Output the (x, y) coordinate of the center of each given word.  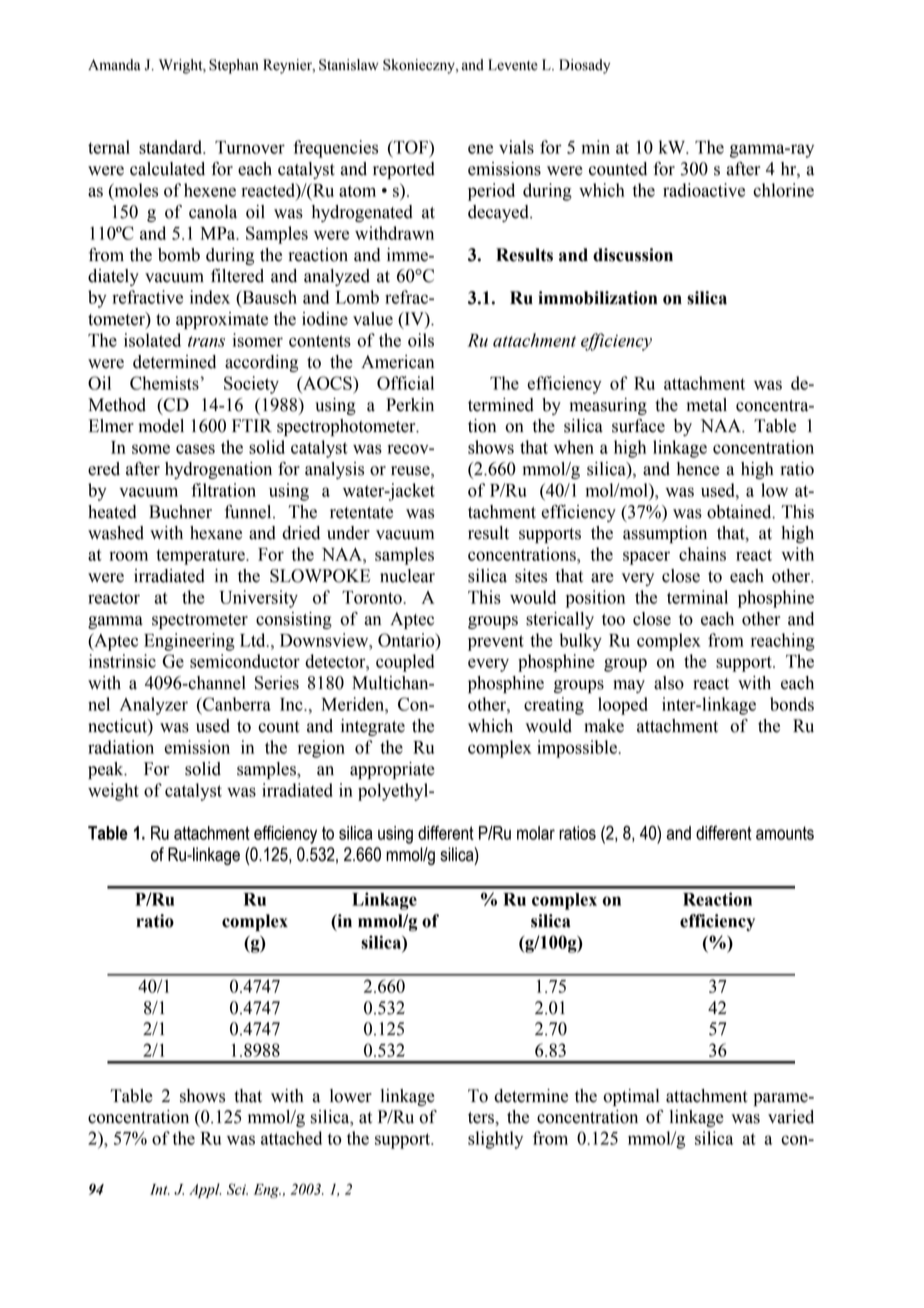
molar (536, 833)
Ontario (407, 640)
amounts (785, 833)
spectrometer (200, 621)
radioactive (704, 190)
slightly (495, 1140)
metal (707, 405)
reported (404, 170)
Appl (205, 1190)
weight (113, 792)
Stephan (233, 66)
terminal (697, 597)
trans (206, 341)
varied (791, 1117)
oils (421, 340)
